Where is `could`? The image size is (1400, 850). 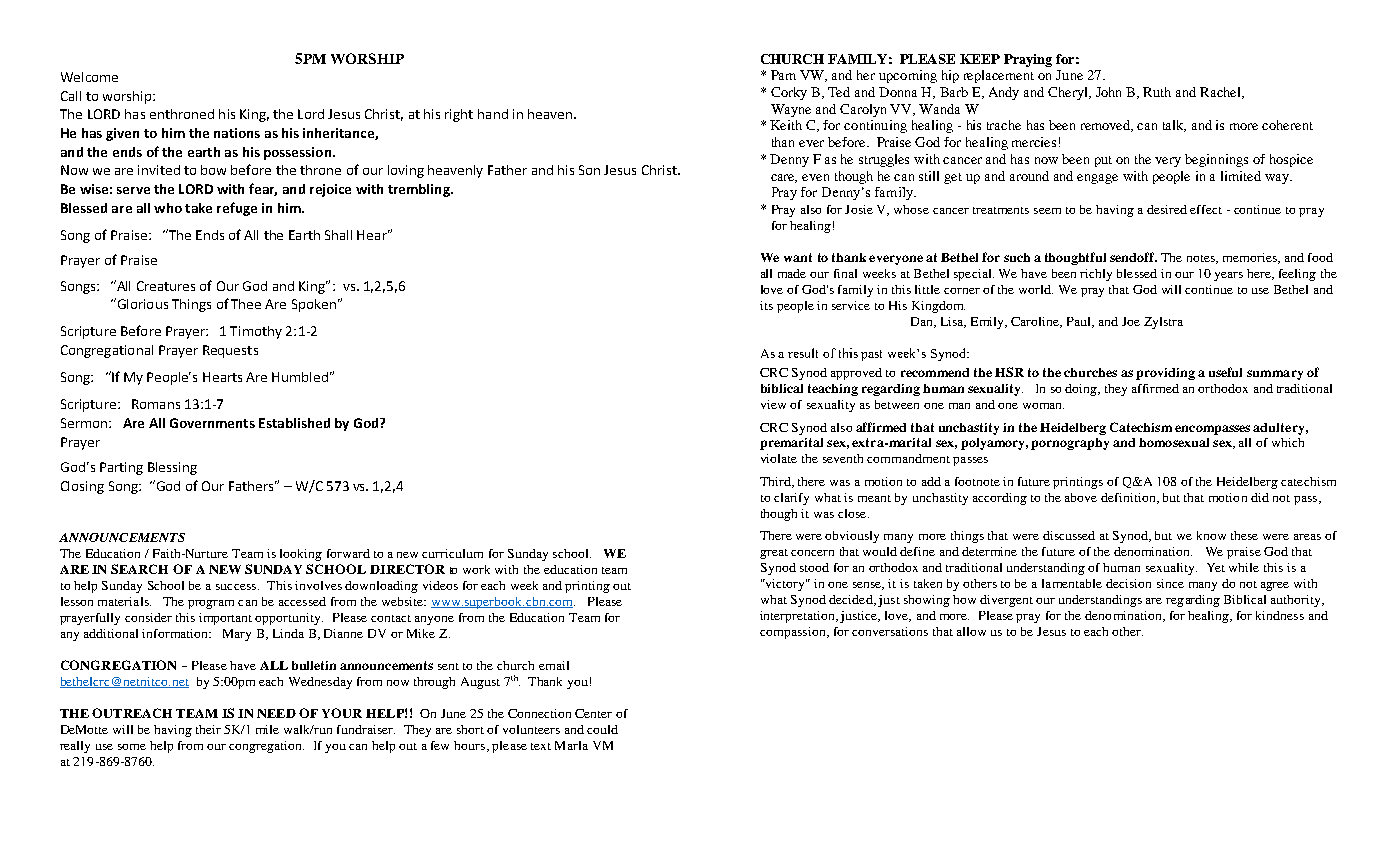
could is located at coordinates (602, 729).
